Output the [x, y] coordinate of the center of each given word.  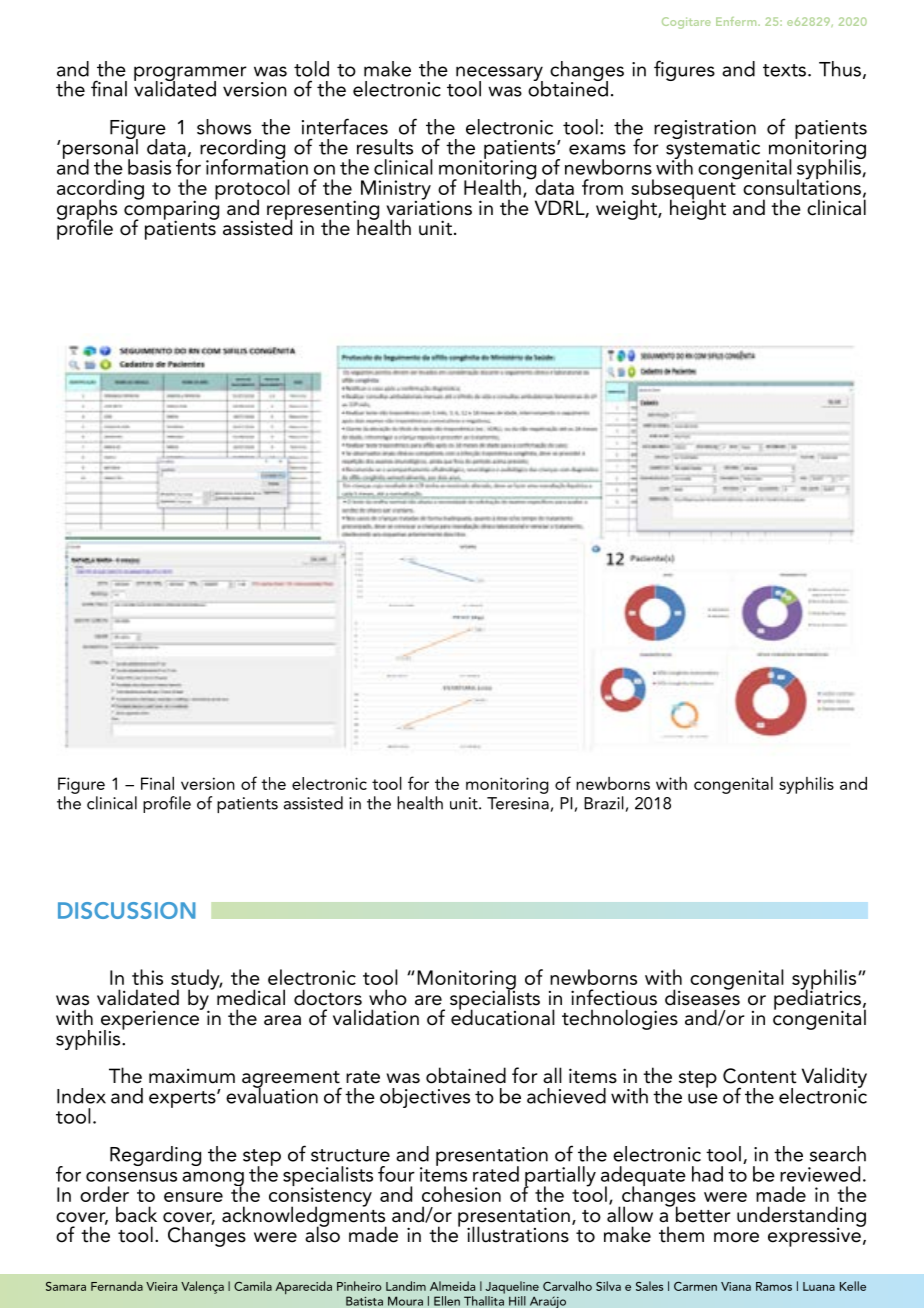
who [388, 997]
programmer [190, 74]
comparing [171, 210]
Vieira [161, 1286]
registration [705, 130]
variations [429, 207]
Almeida [452, 1286]
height [698, 208]
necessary [499, 74]
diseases [702, 996]
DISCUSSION [127, 910]
